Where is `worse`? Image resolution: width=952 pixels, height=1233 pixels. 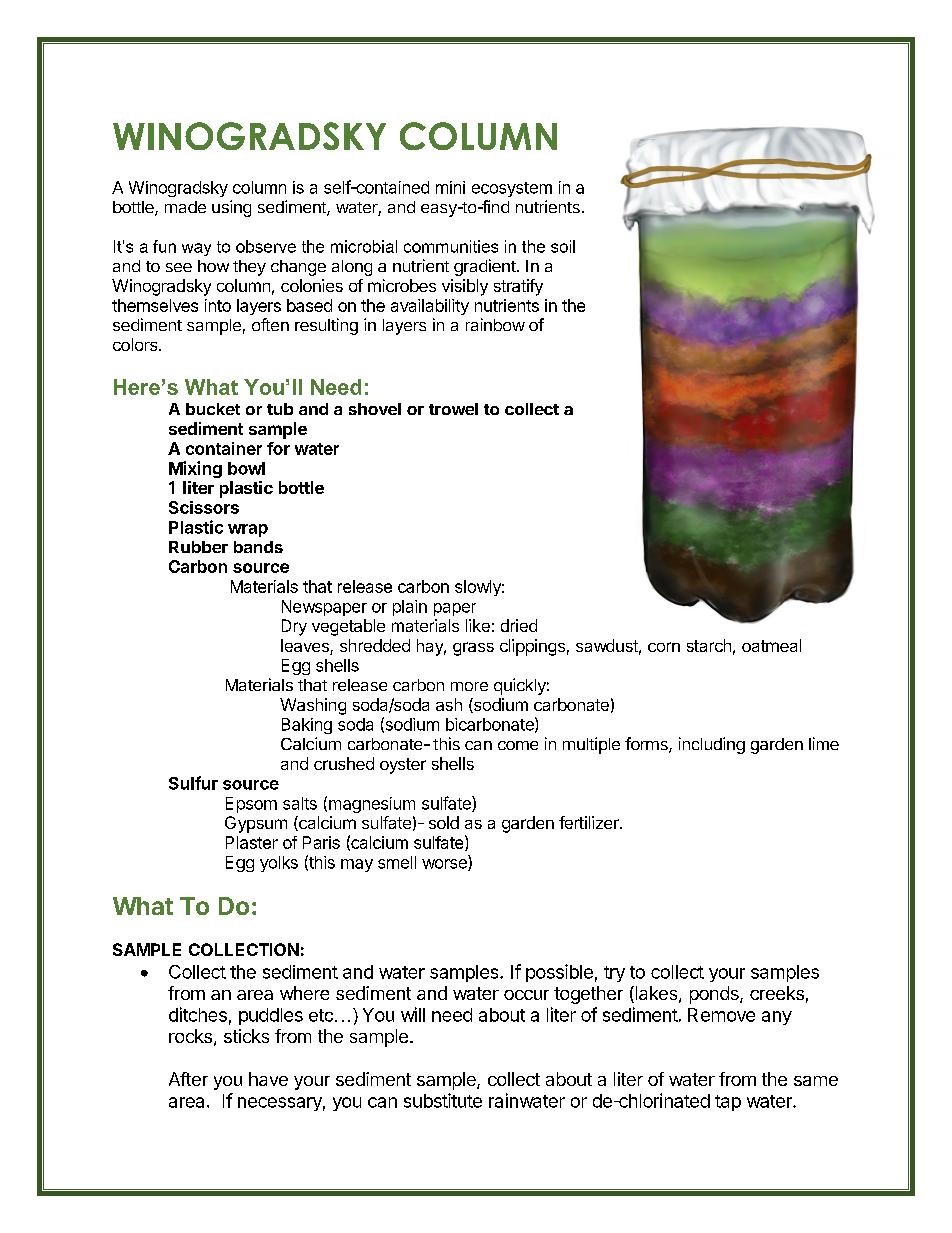
worse is located at coordinates (445, 865).
